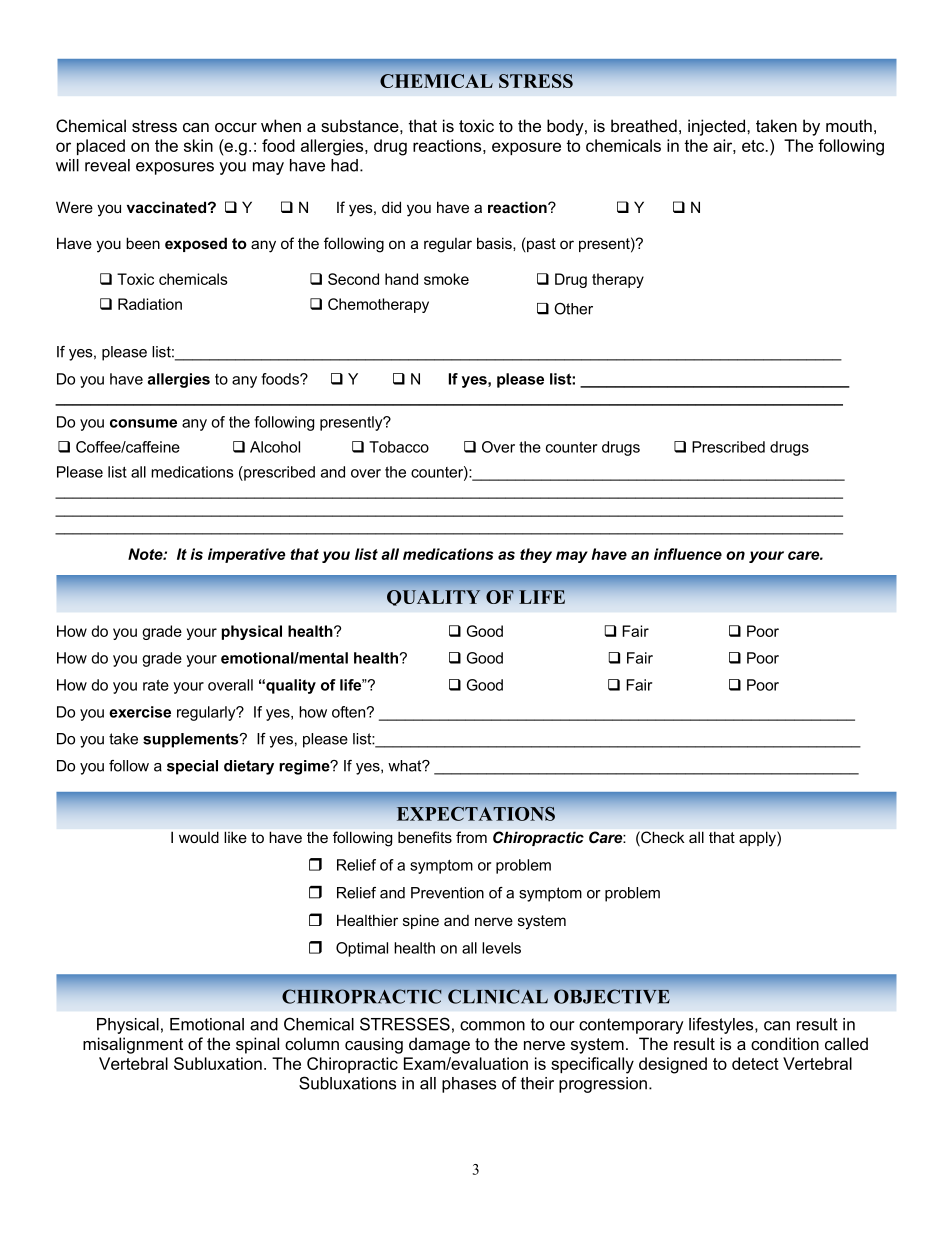 The image size is (952, 1233). What do you see at coordinates (198, 145) in the image?
I see `skin` at bounding box center [198, 145].
